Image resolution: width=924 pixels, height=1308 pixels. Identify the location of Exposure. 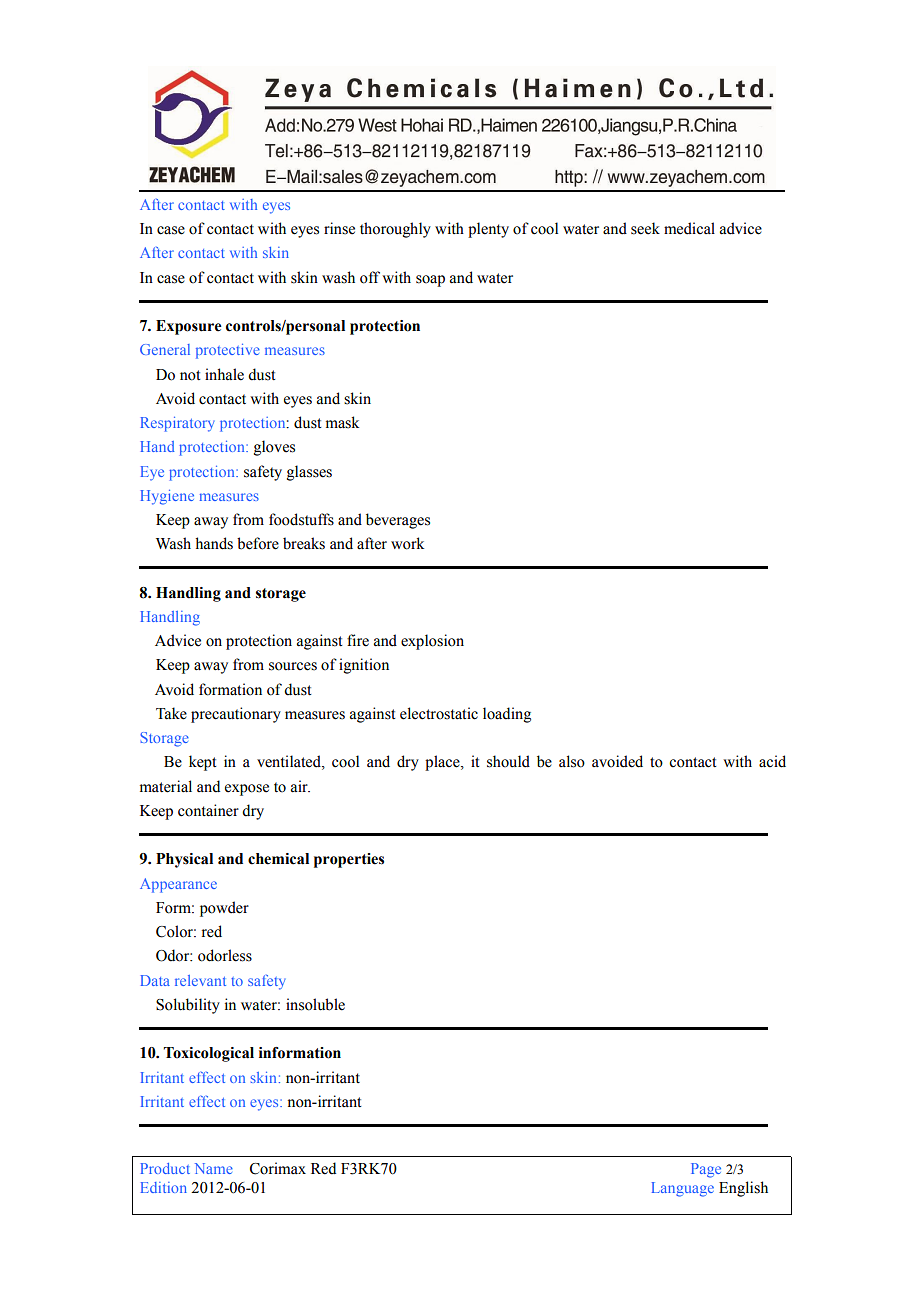
(189, 327).
